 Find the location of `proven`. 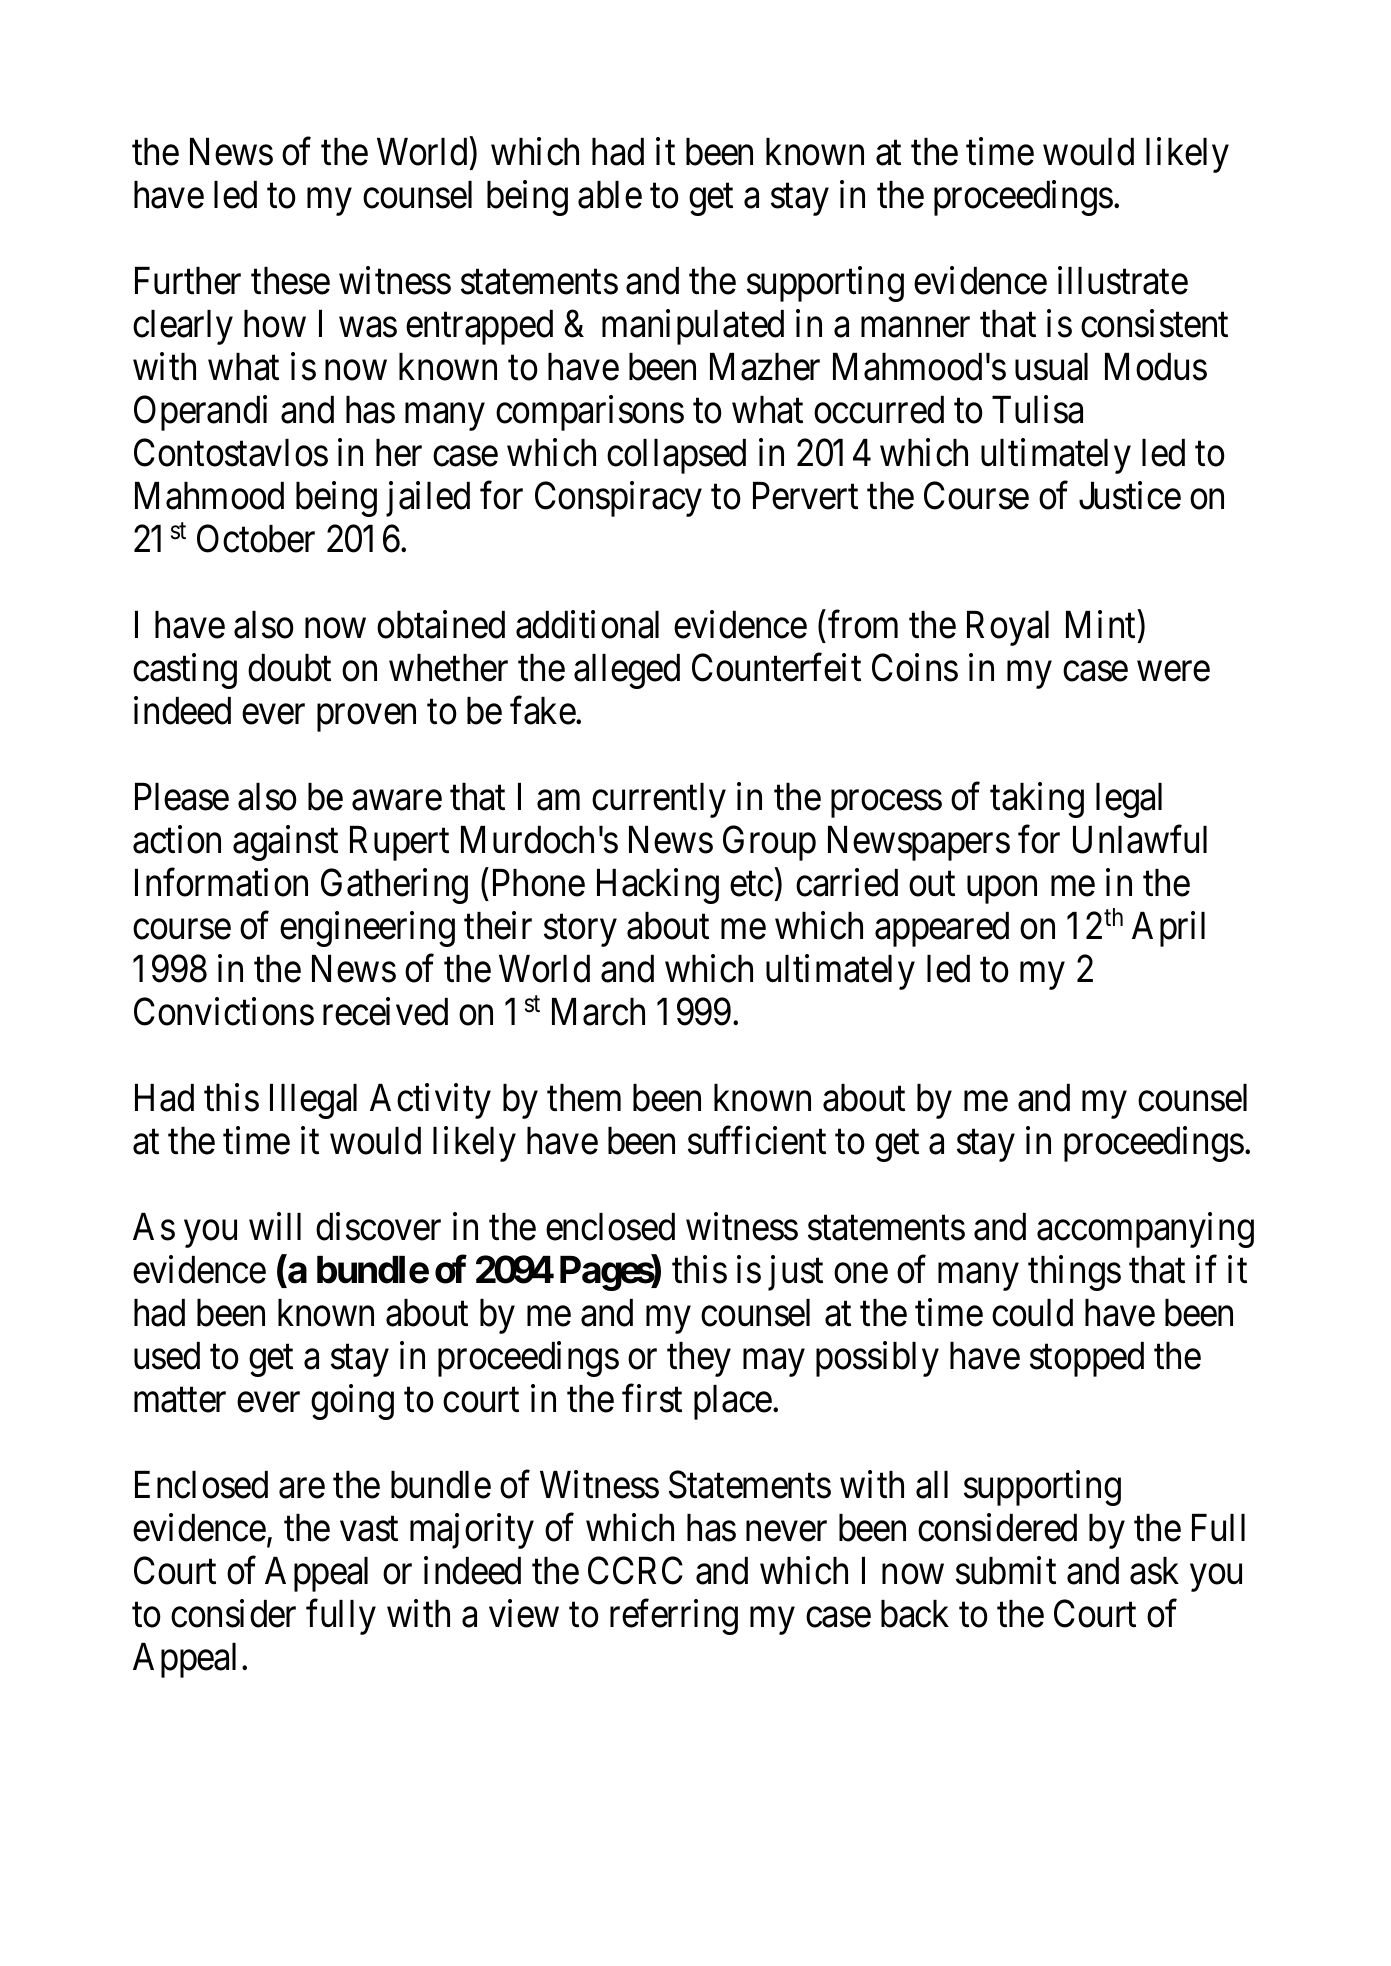

proven is located at coordinates (366, 718).
